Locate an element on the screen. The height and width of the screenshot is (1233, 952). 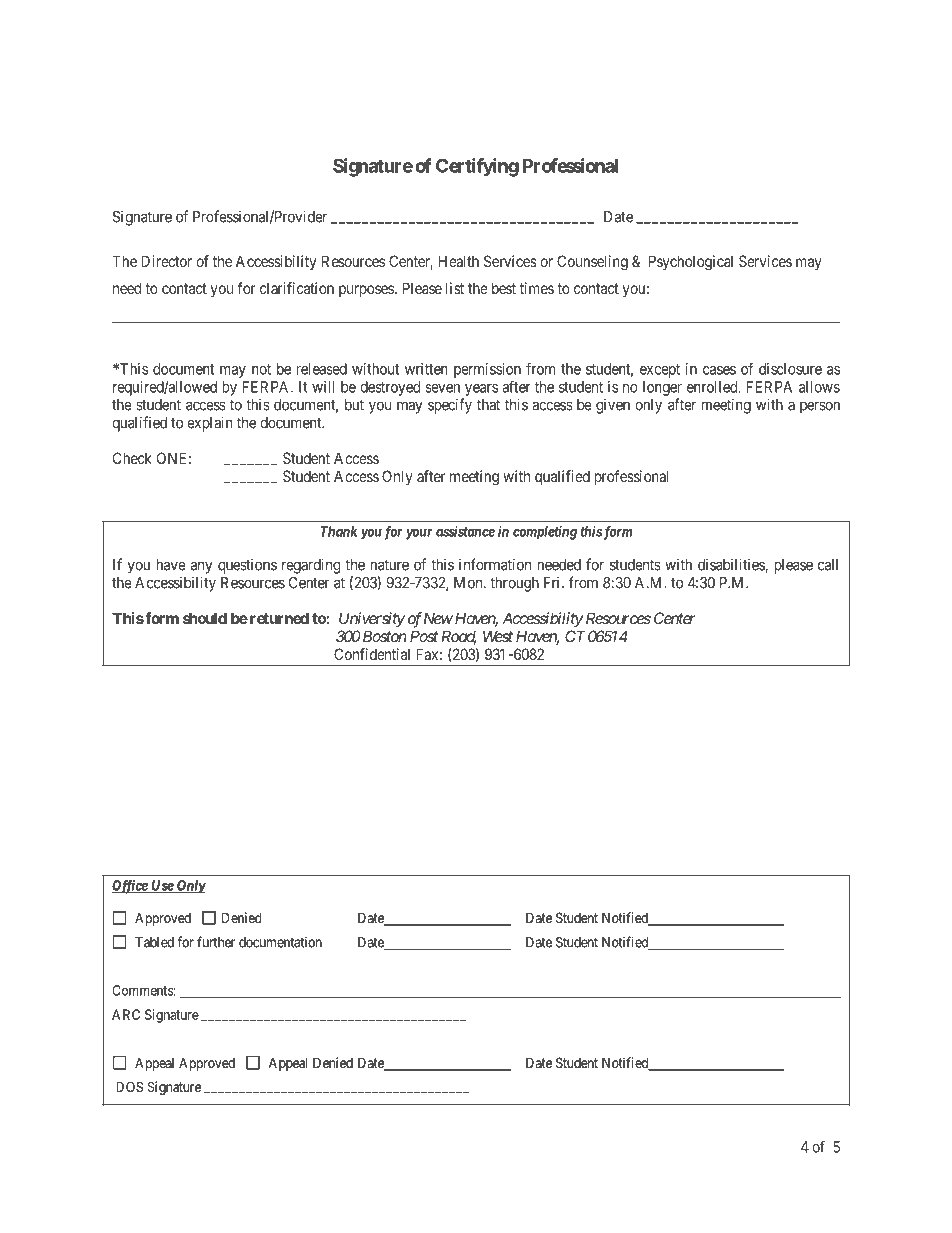
disabilities is located at coordinates (732, 565).
